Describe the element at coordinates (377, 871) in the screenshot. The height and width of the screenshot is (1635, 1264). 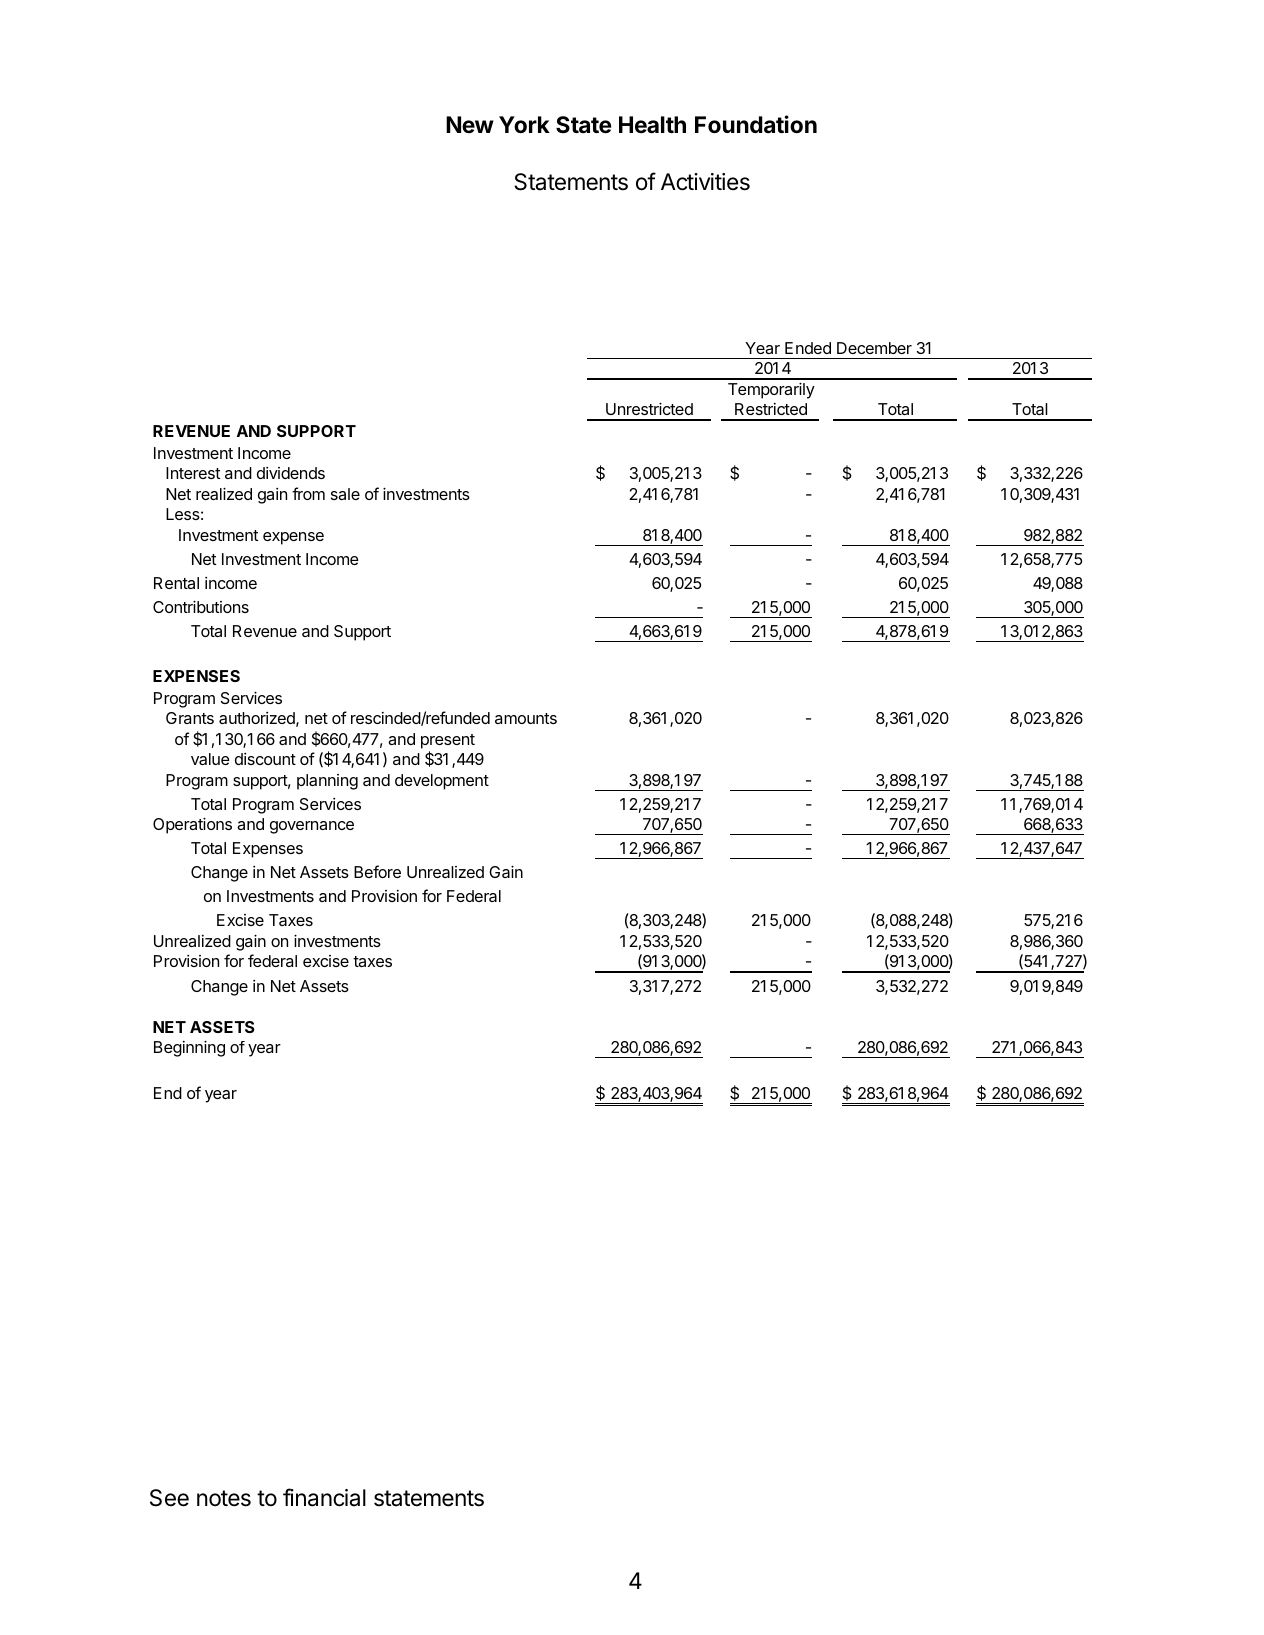
I see `Before` at that location.
